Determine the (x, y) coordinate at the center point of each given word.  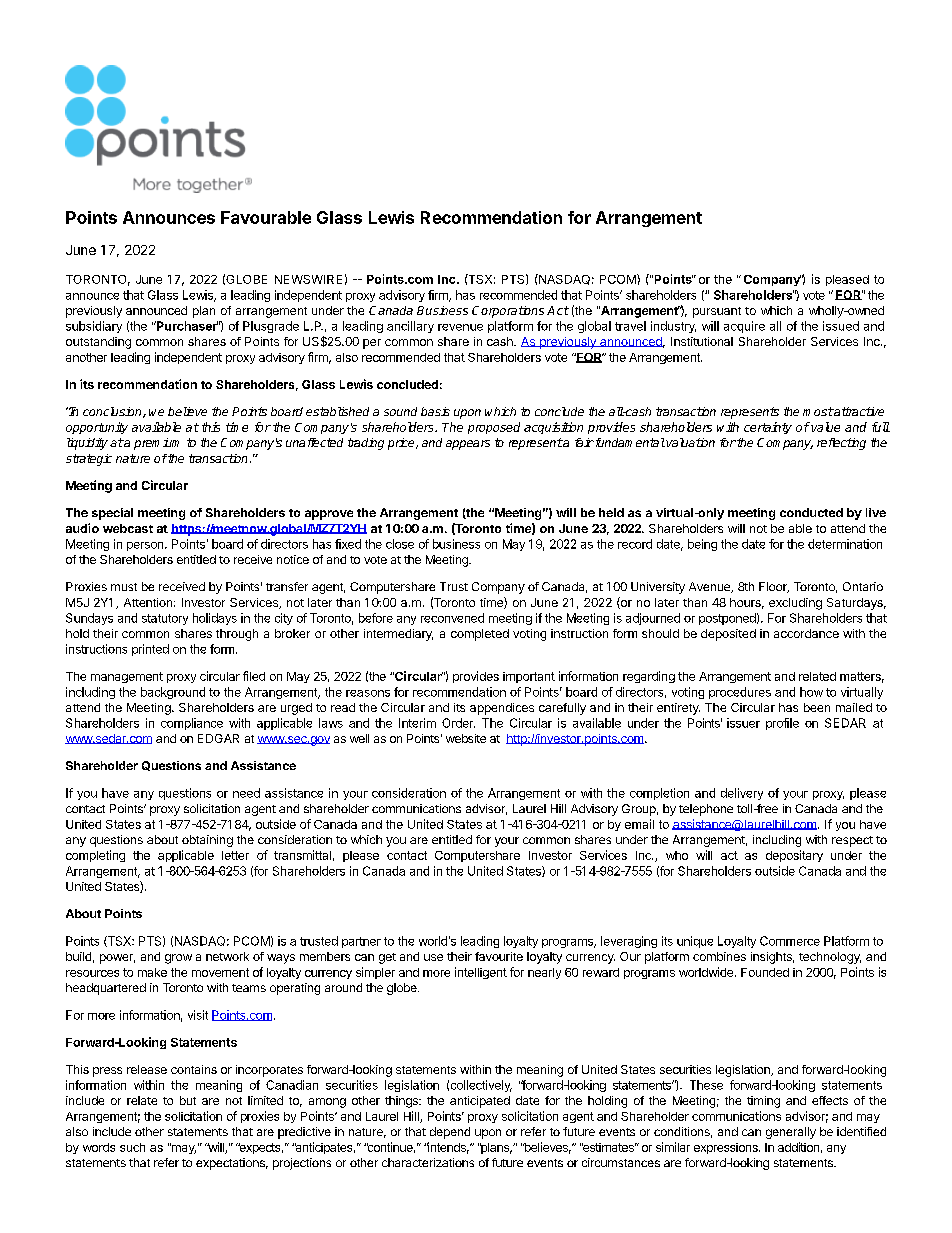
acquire (744, 327)
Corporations (508, 312)
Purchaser (186, 326)
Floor (774, 587)
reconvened (452, 618)
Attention (148, 602)
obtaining (207, 841)
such (132, 1147)
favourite (499, 956)
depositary (794, 856)
